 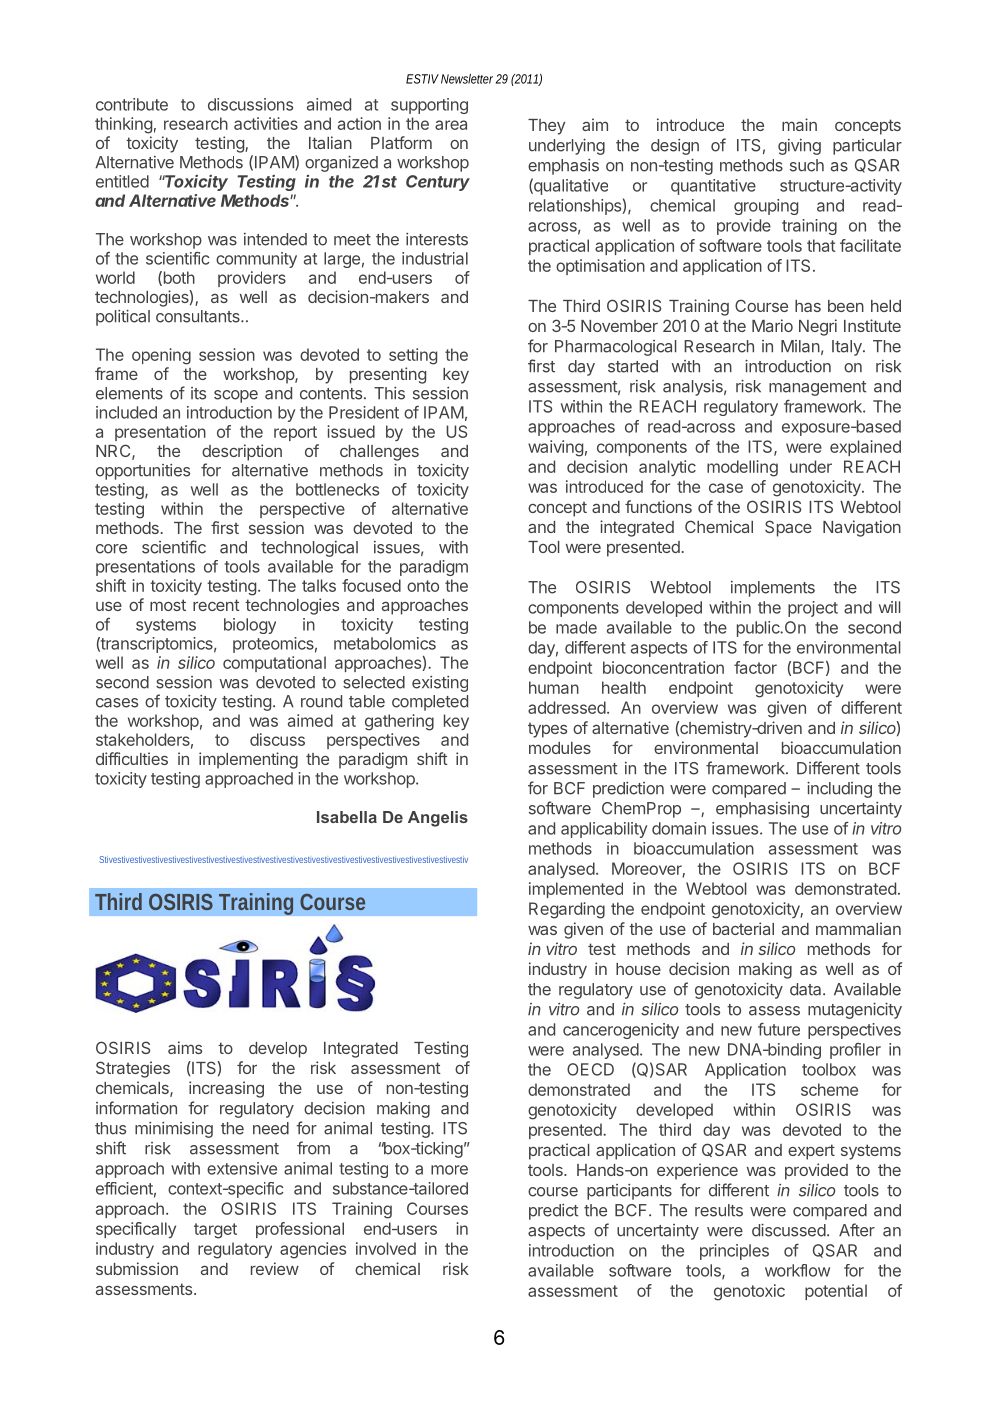 What do you see at coordinates (215, 1231) in the page?
I see `target` at bounding box center [215, 1231].
